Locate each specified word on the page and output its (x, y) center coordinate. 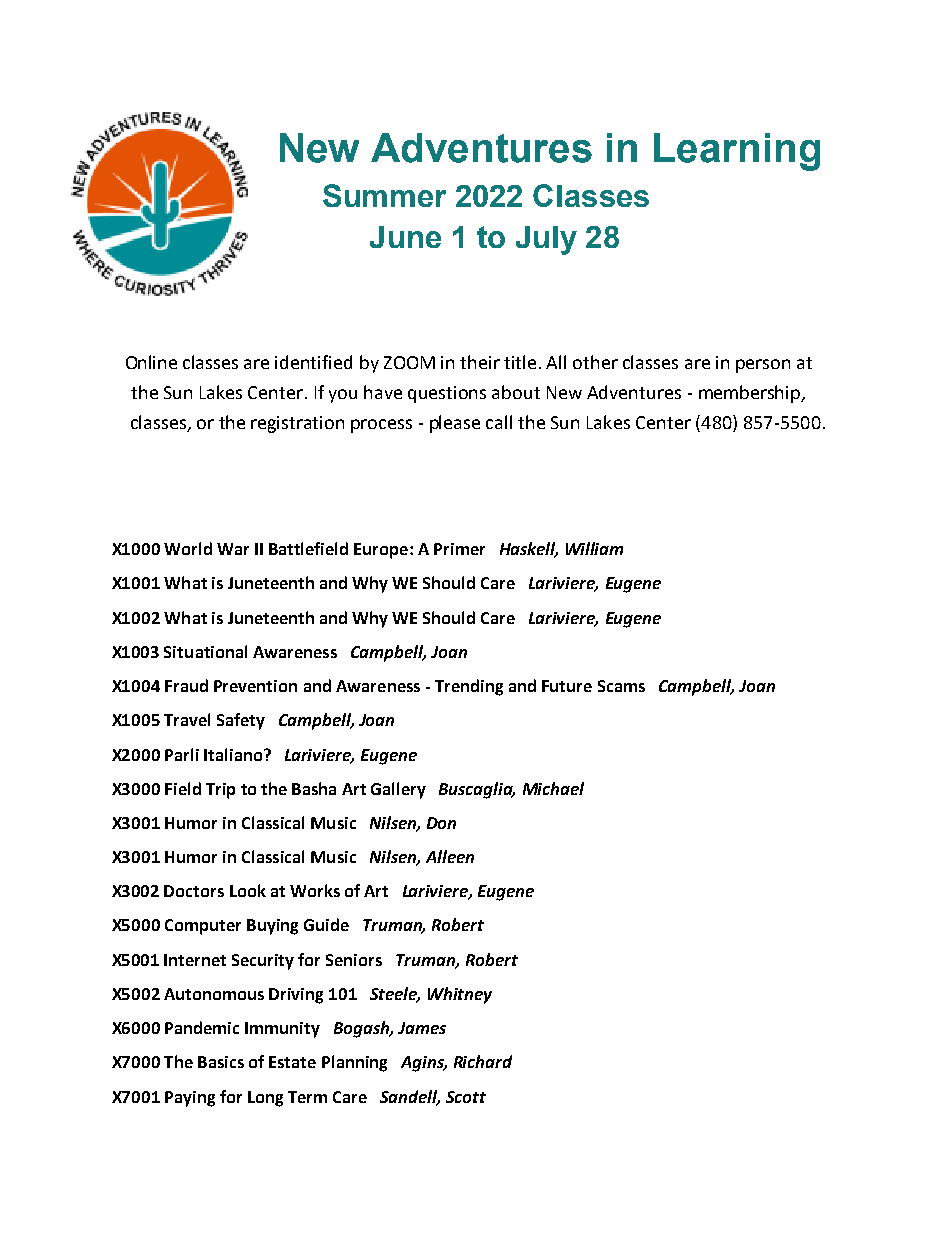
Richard (483, 1061)
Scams (621, 686)
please (455, 424)
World (188, 548)
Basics (221, 1062)
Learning (737, 152)
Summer (384, 195)
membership (751, 394)
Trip (220, 791)
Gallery (398, 790)
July (546, 240)
